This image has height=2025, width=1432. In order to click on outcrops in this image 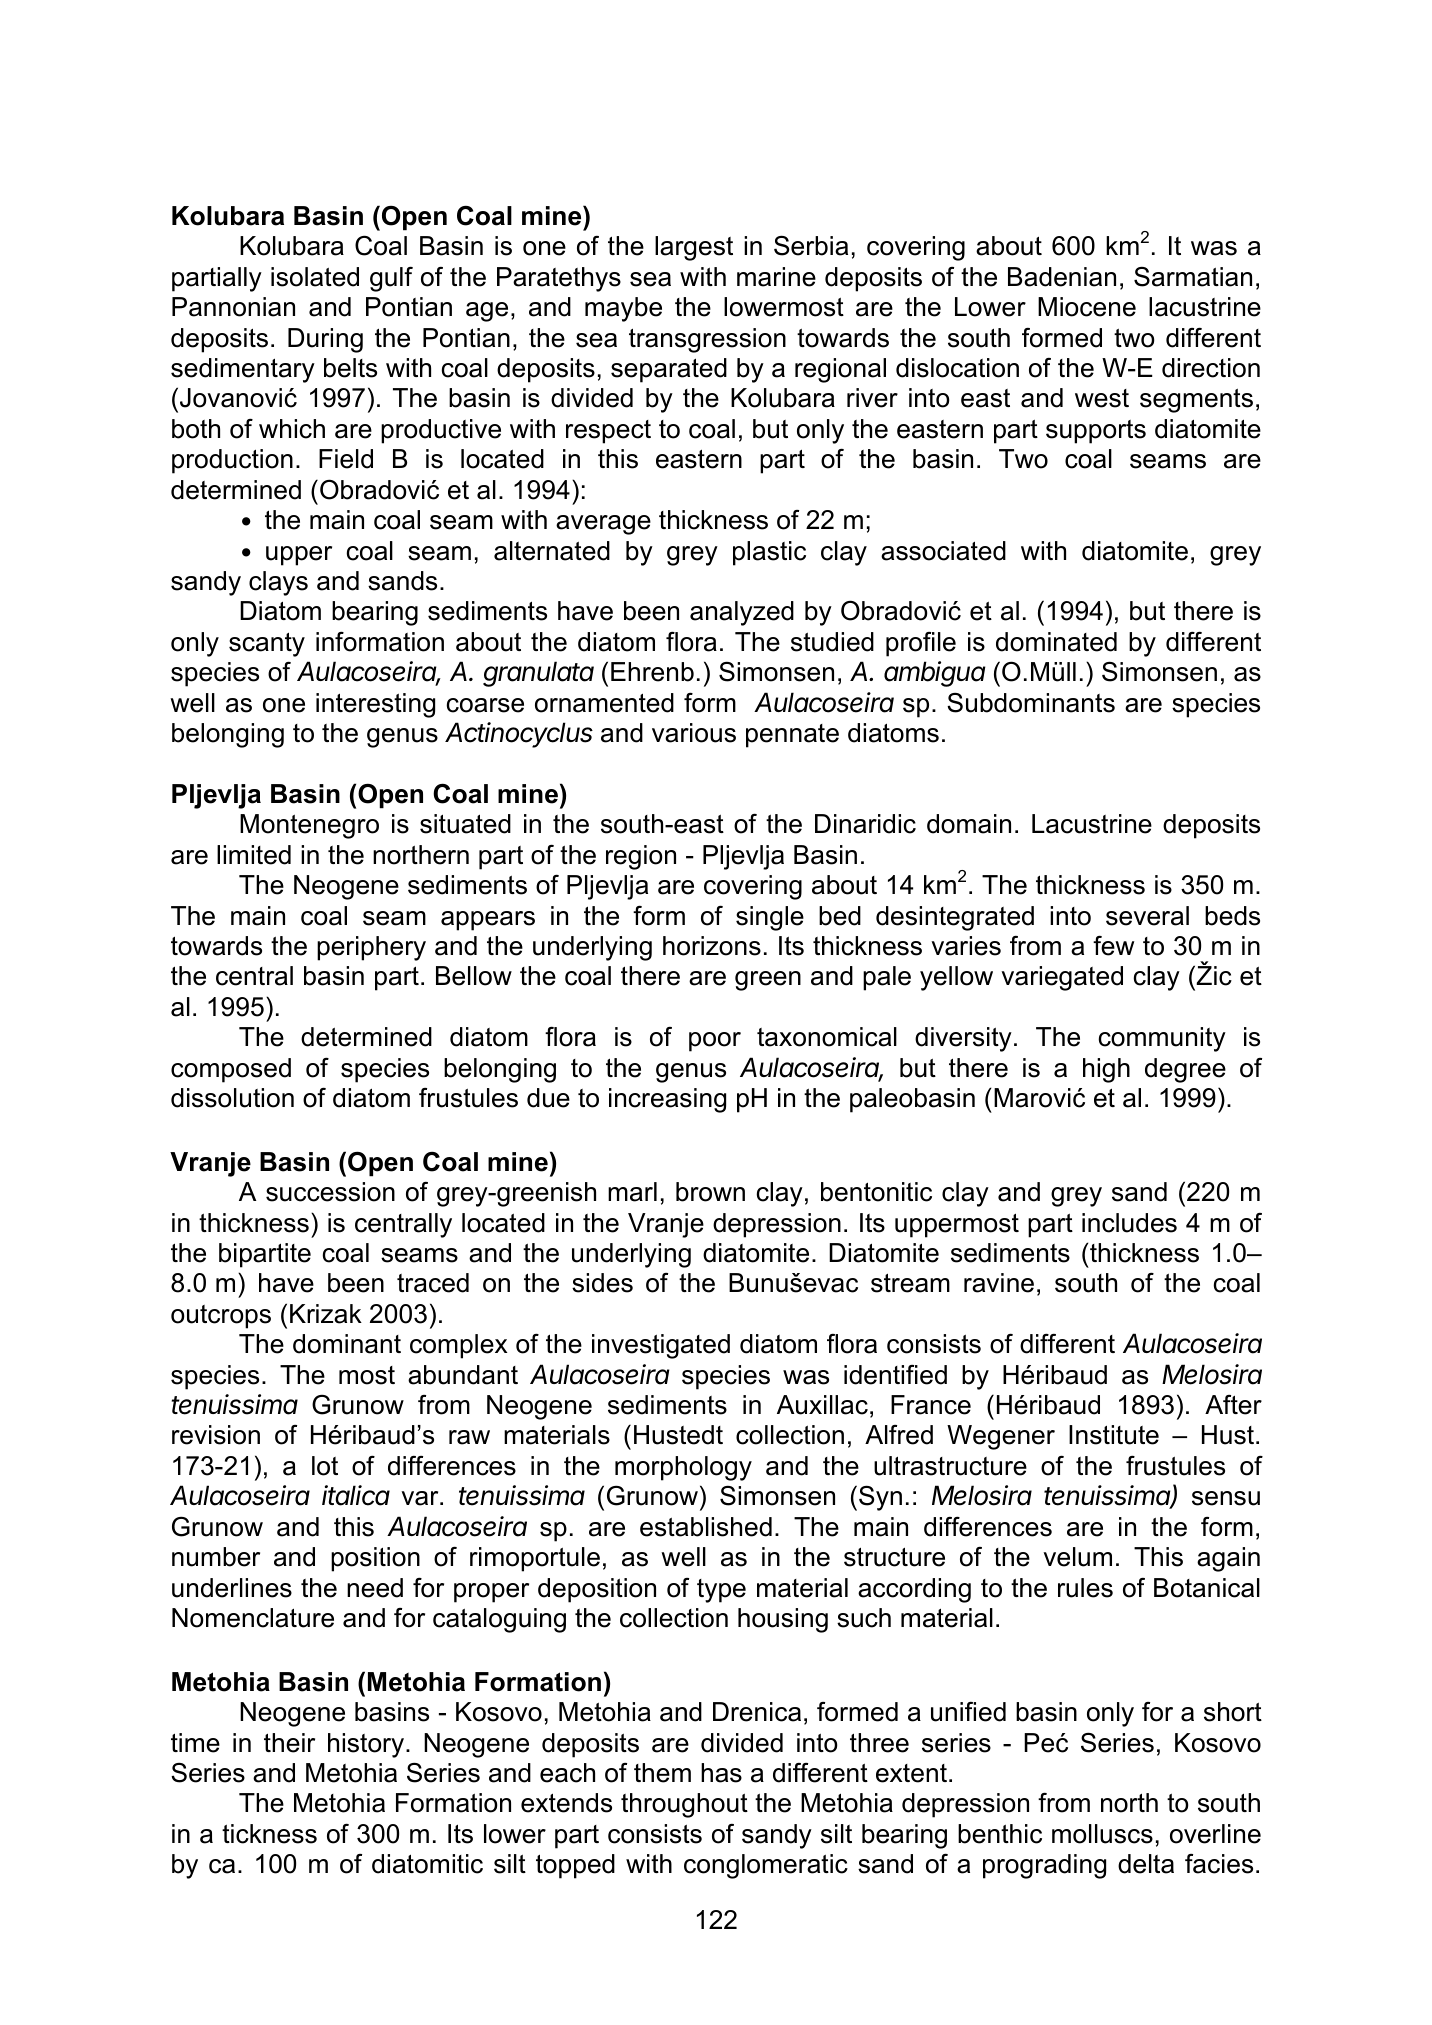, I will do `click(221, 1317)`.
